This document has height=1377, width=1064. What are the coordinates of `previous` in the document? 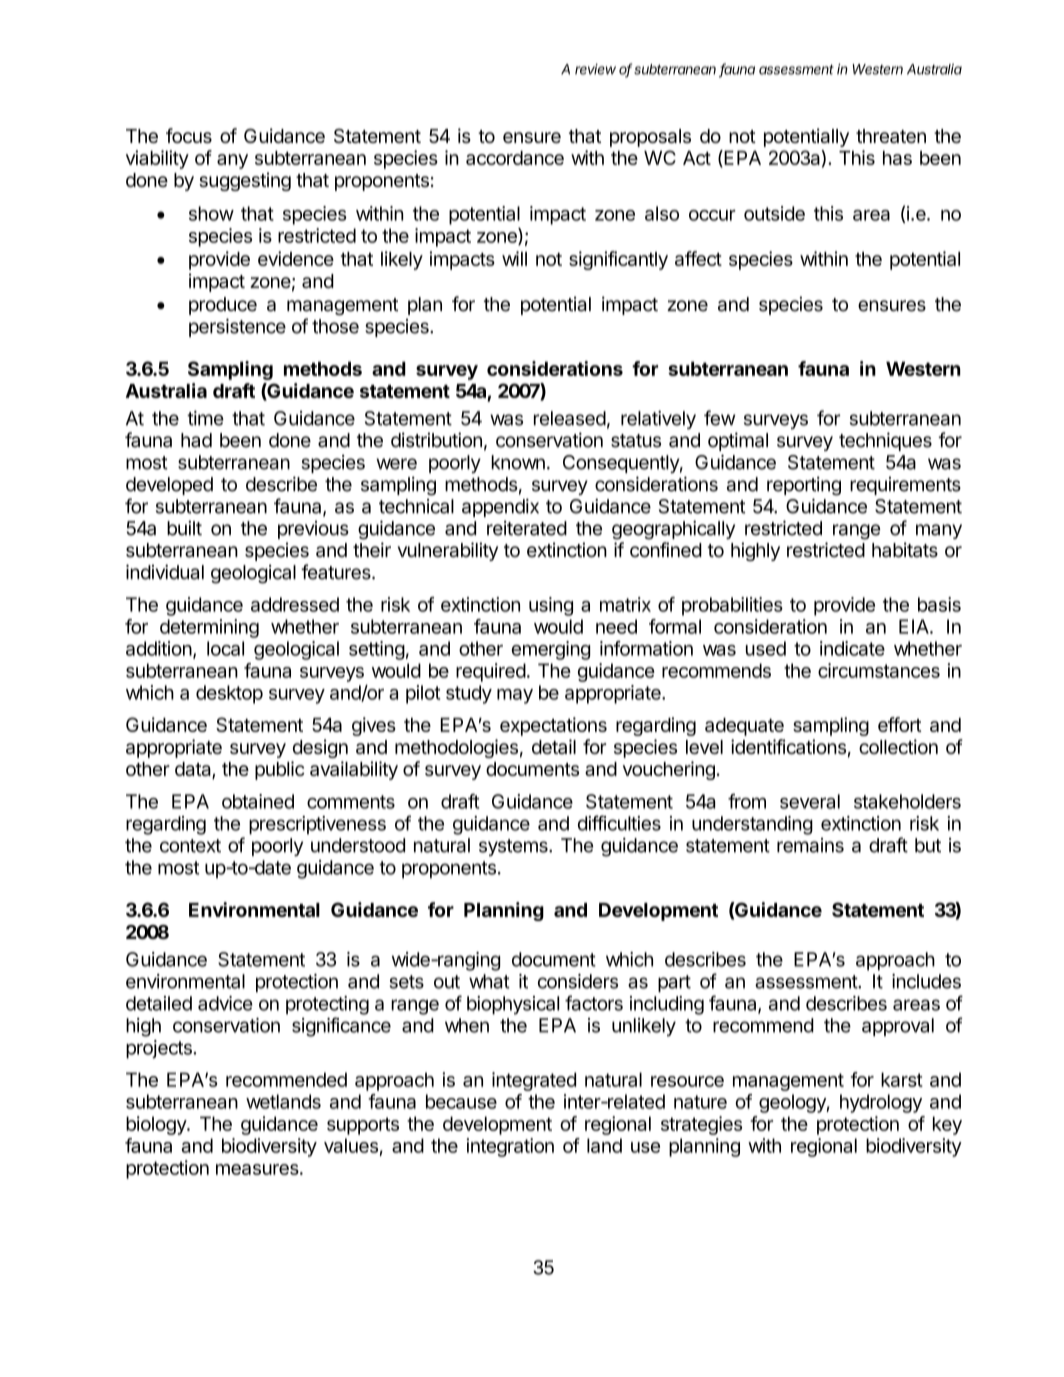 It's located at (313, 530).
